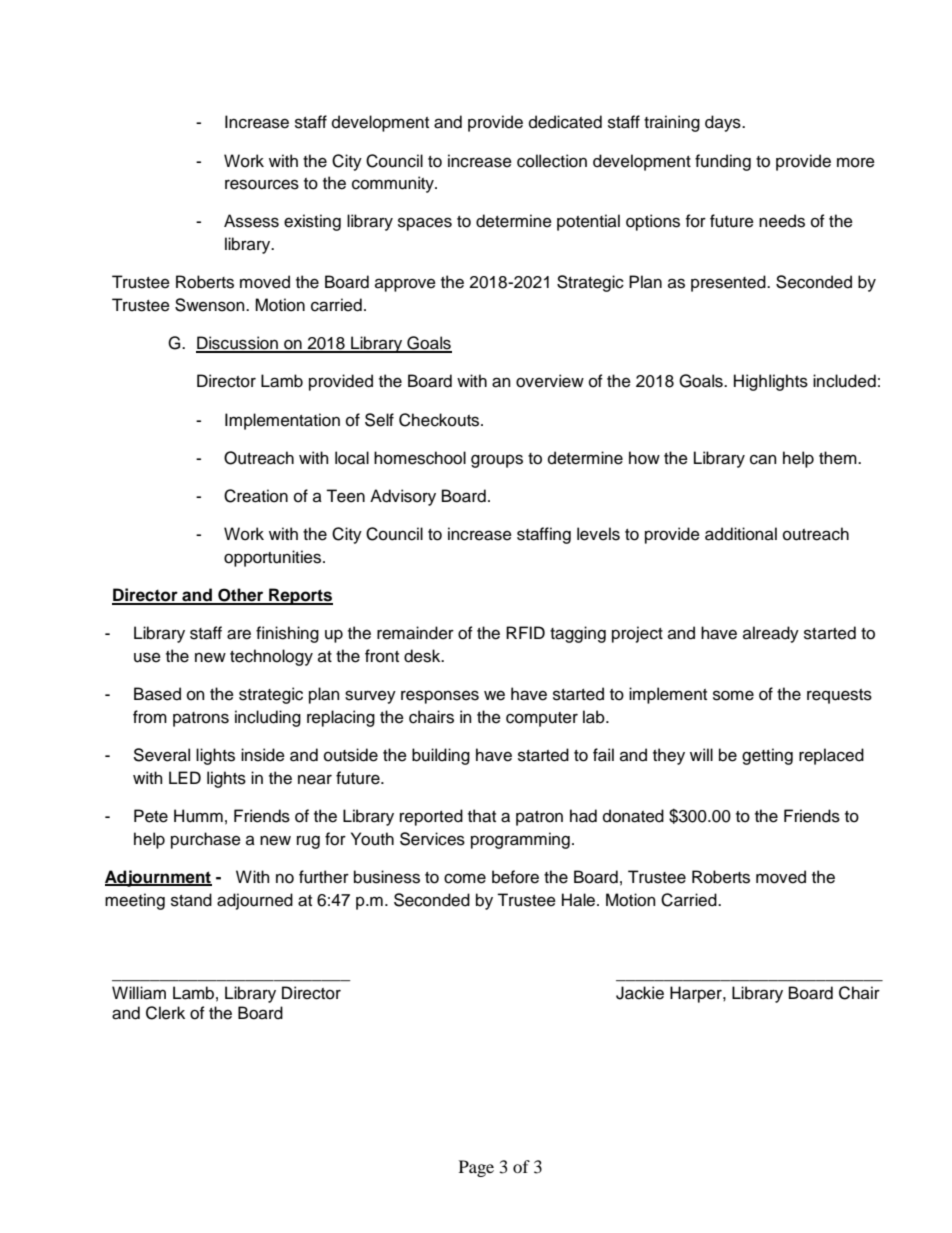  I want to click on funding, so click(723, 162).
